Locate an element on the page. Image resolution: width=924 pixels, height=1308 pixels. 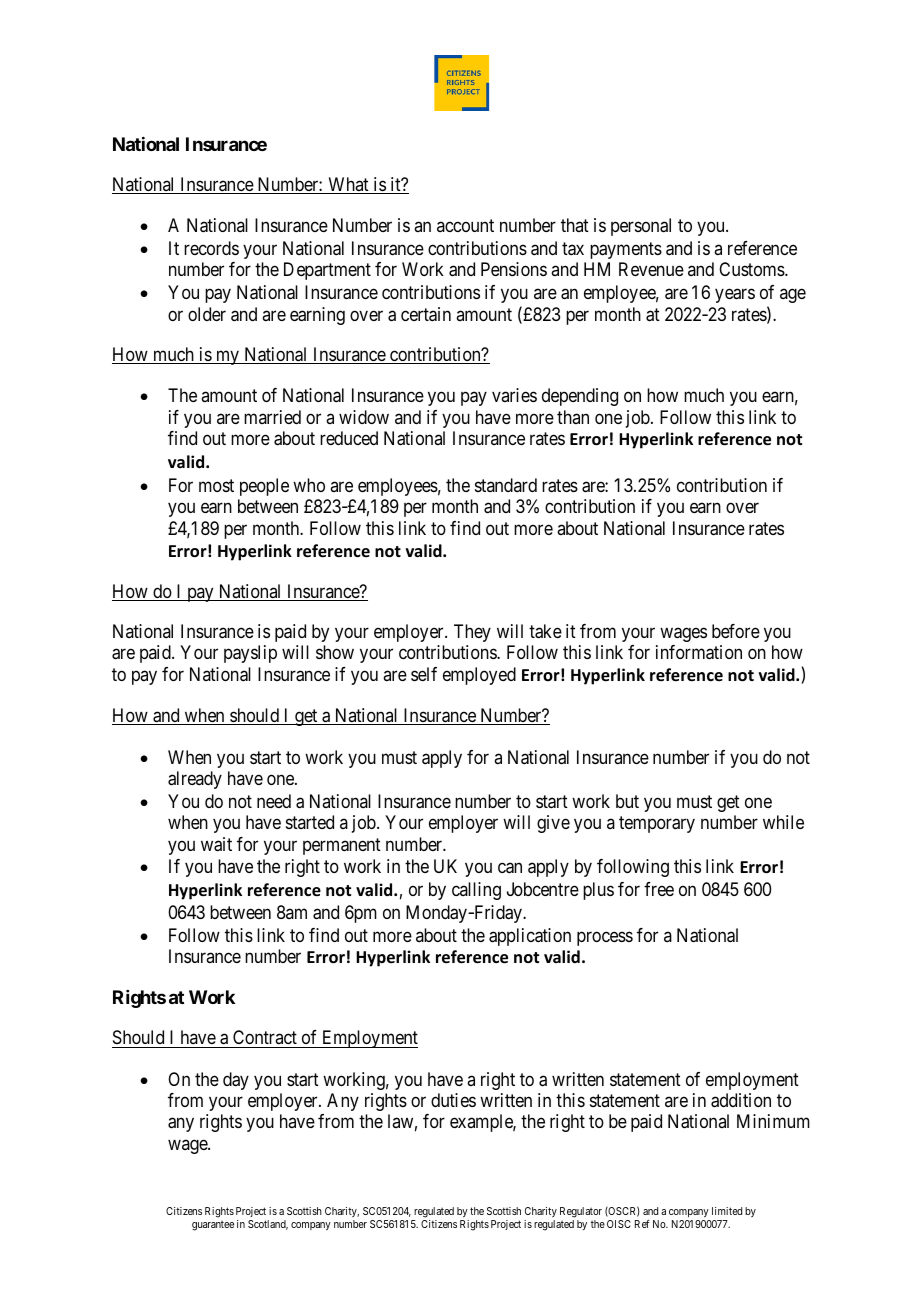
before is located at coordinates (736, 631).
